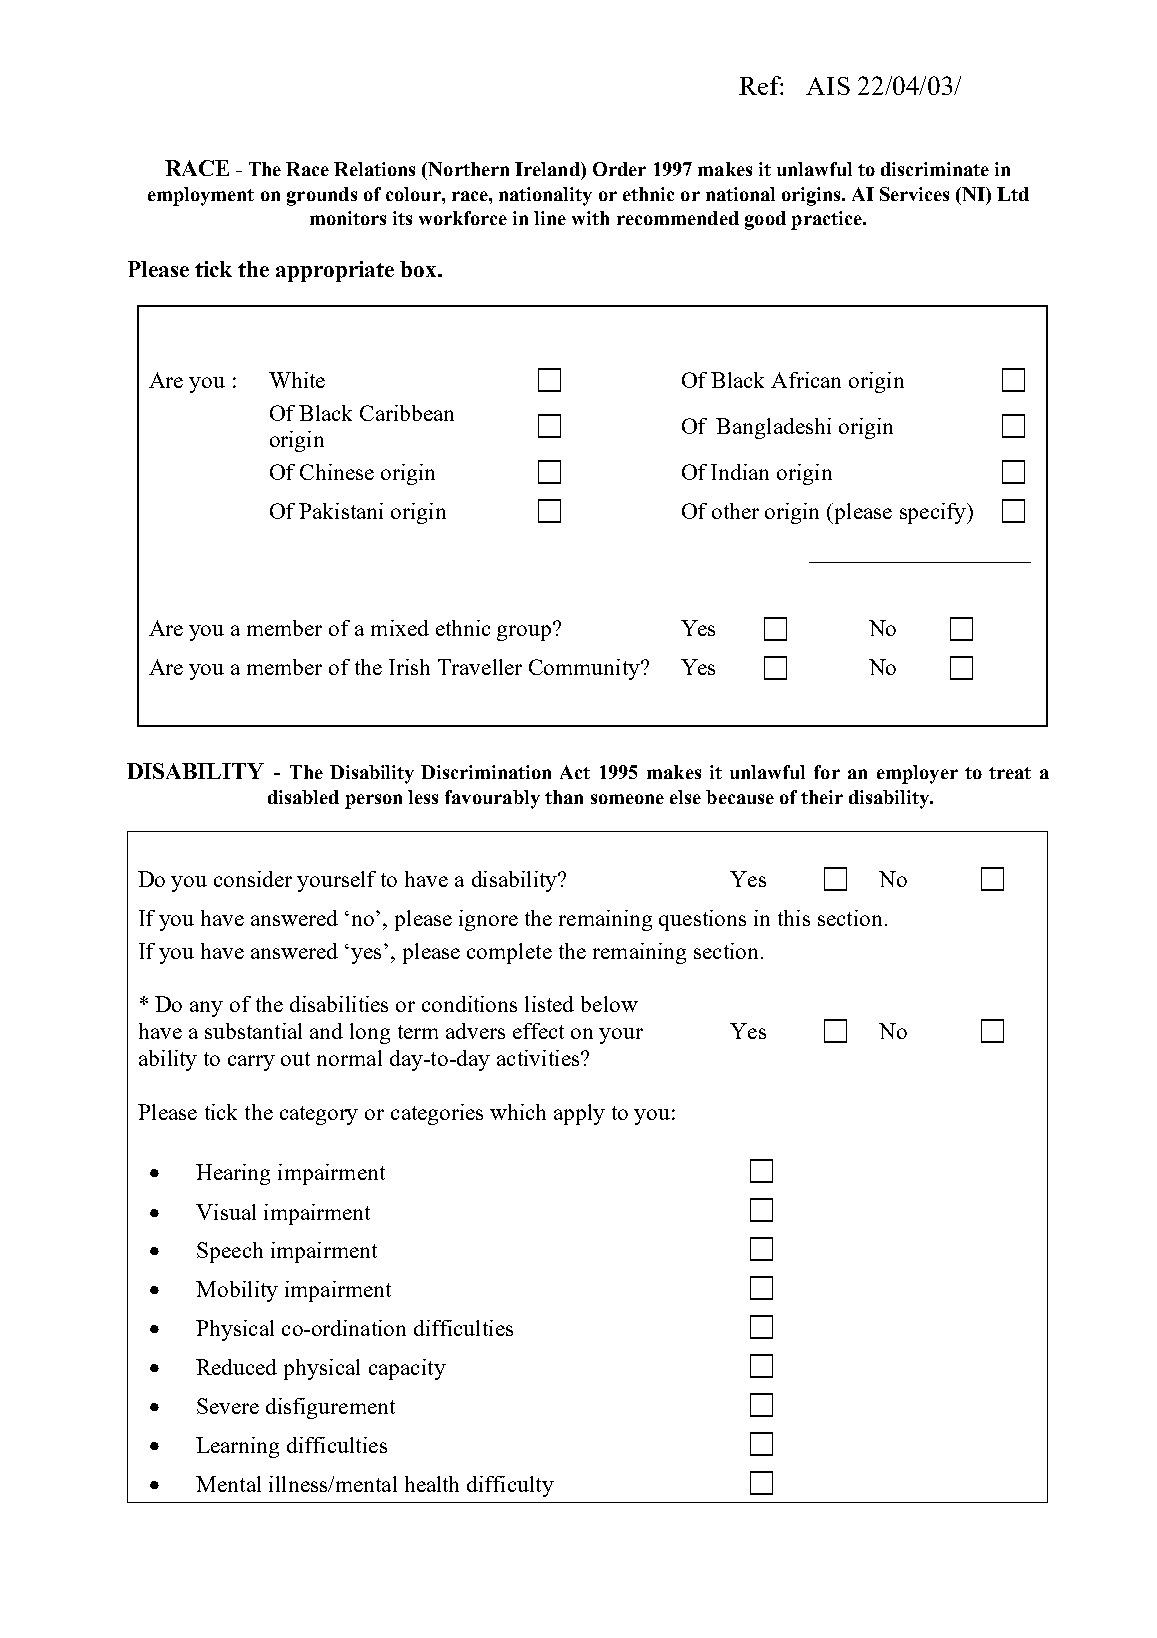  What do you see at coordinates (619, 169) in the screenshot?
I see `Order` at bounding box center [619, 169].
